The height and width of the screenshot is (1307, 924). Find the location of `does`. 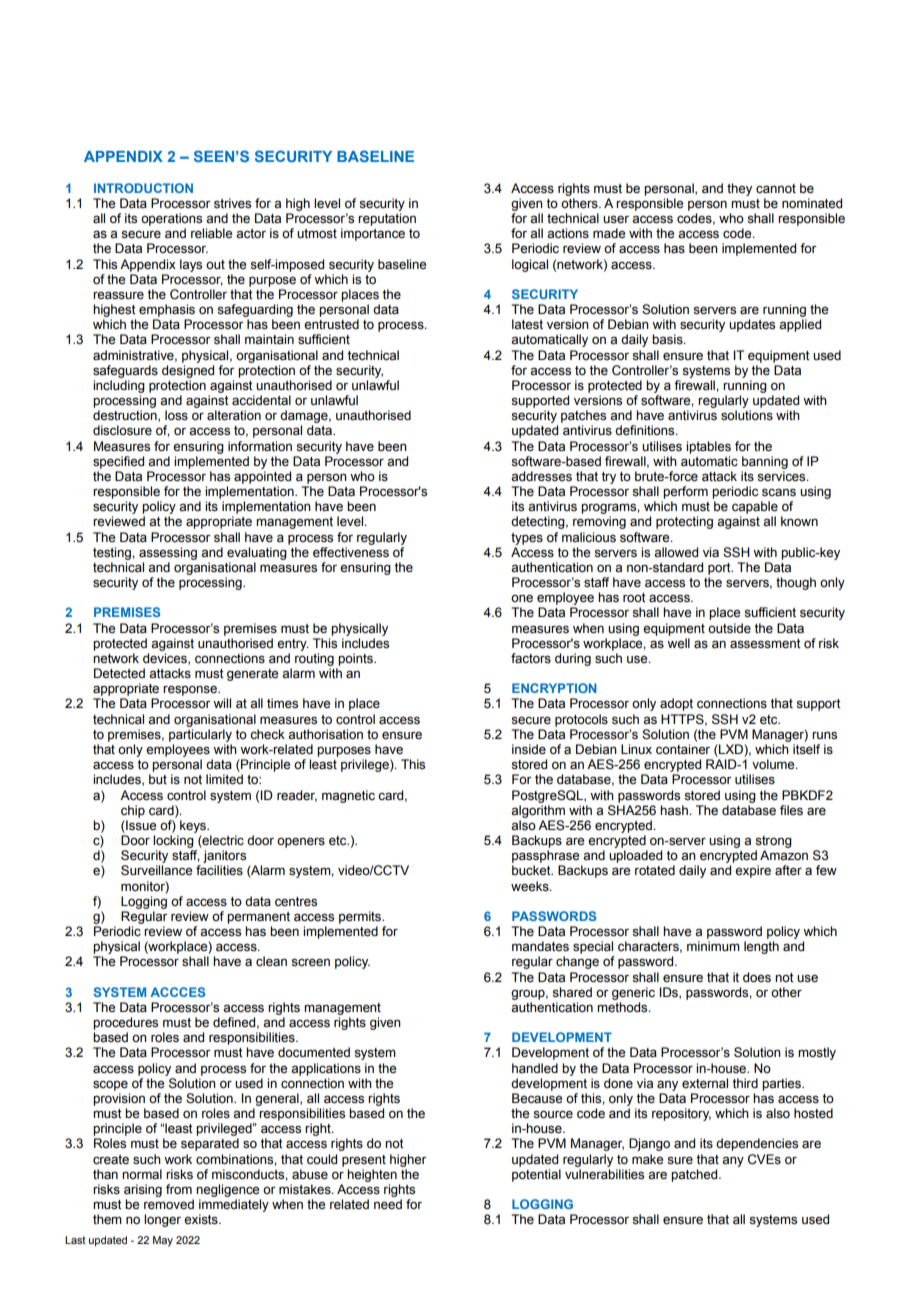

does is located at coordinates (757, 977).
